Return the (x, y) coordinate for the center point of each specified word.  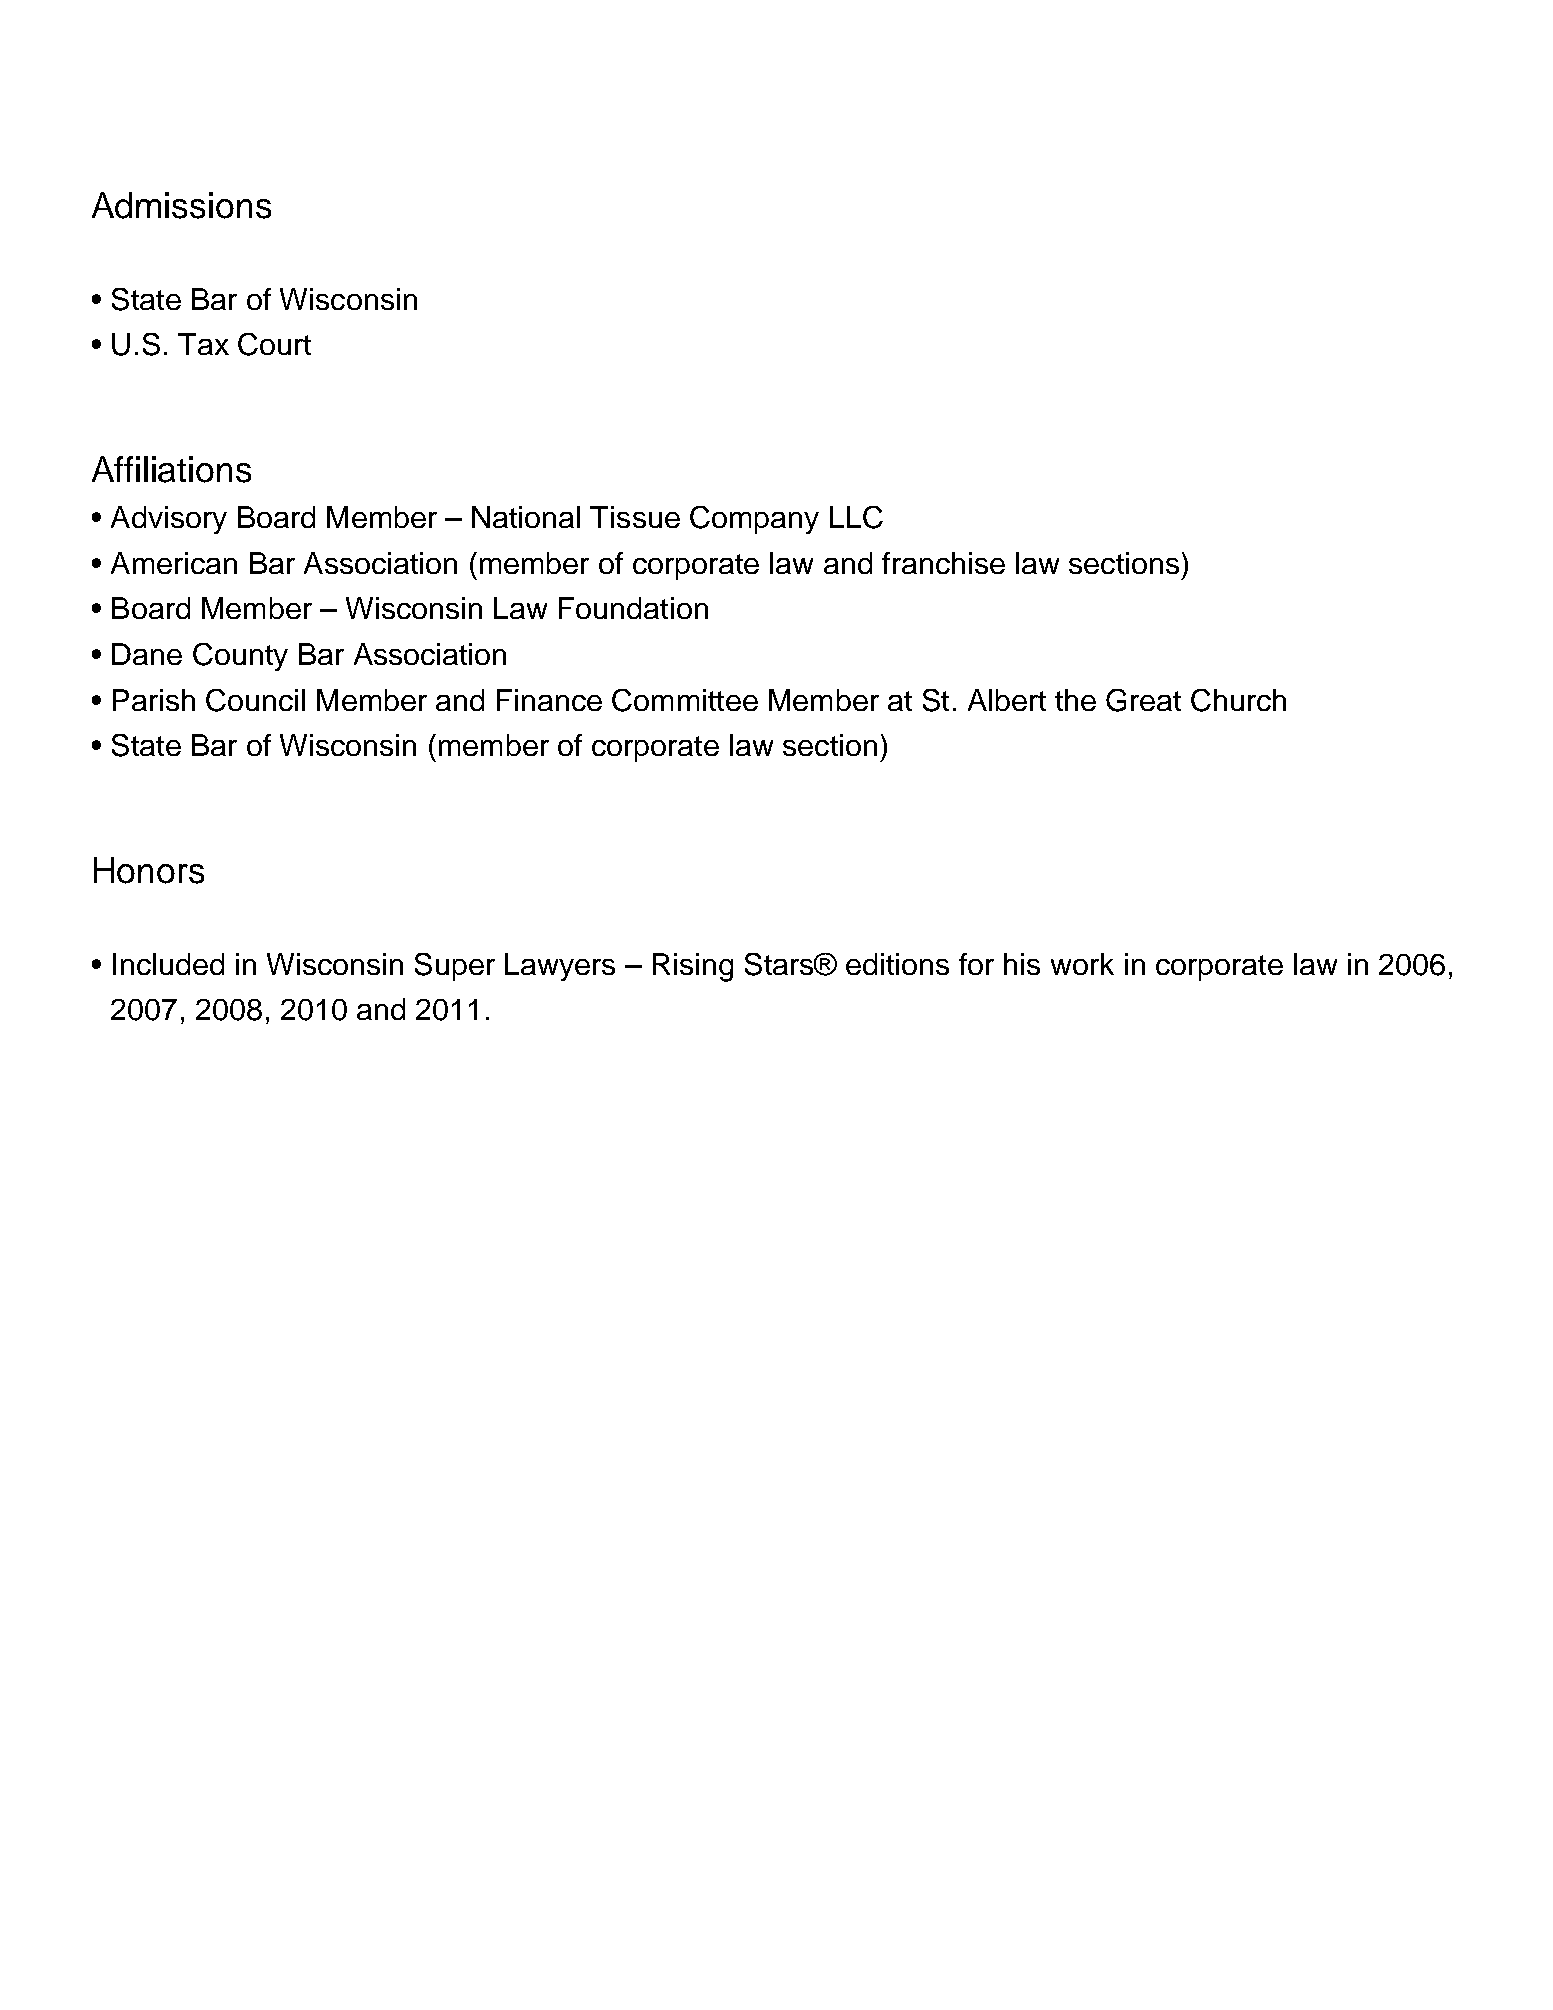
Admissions (181, 205)
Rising (693, 967)
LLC (856, 517)
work (1082, 964)
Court (274, 344)
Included (168, 964)
